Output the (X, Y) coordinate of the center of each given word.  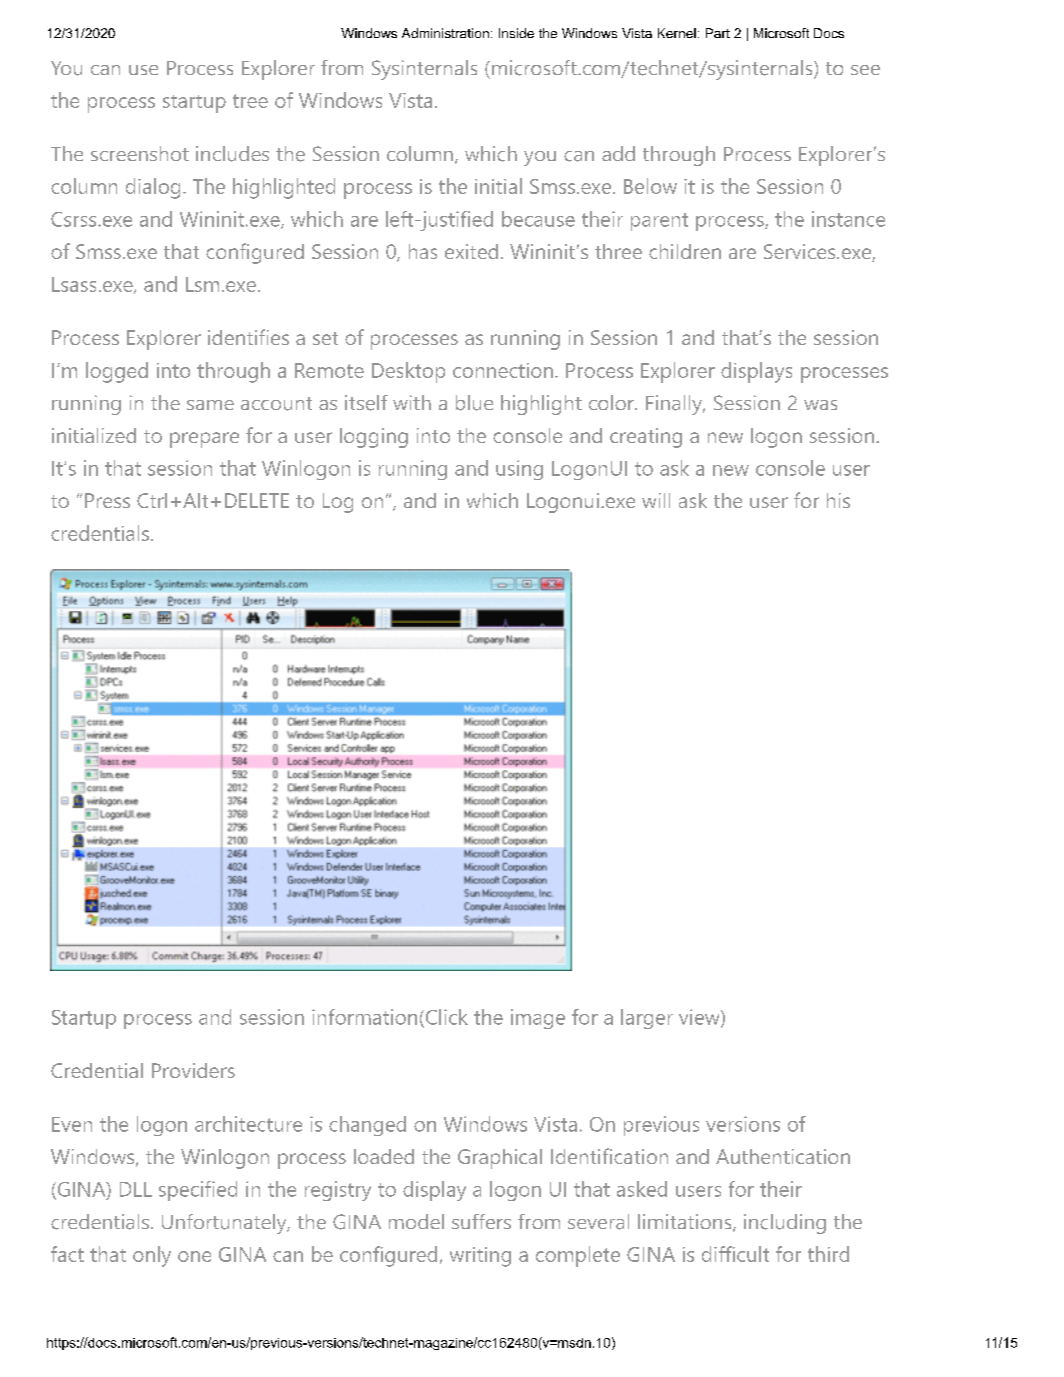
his (838, 500)
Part (718, 33)
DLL (136, 1189)
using (519, 470)
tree (250, 101)
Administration (445, 33)
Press (107, 500)
